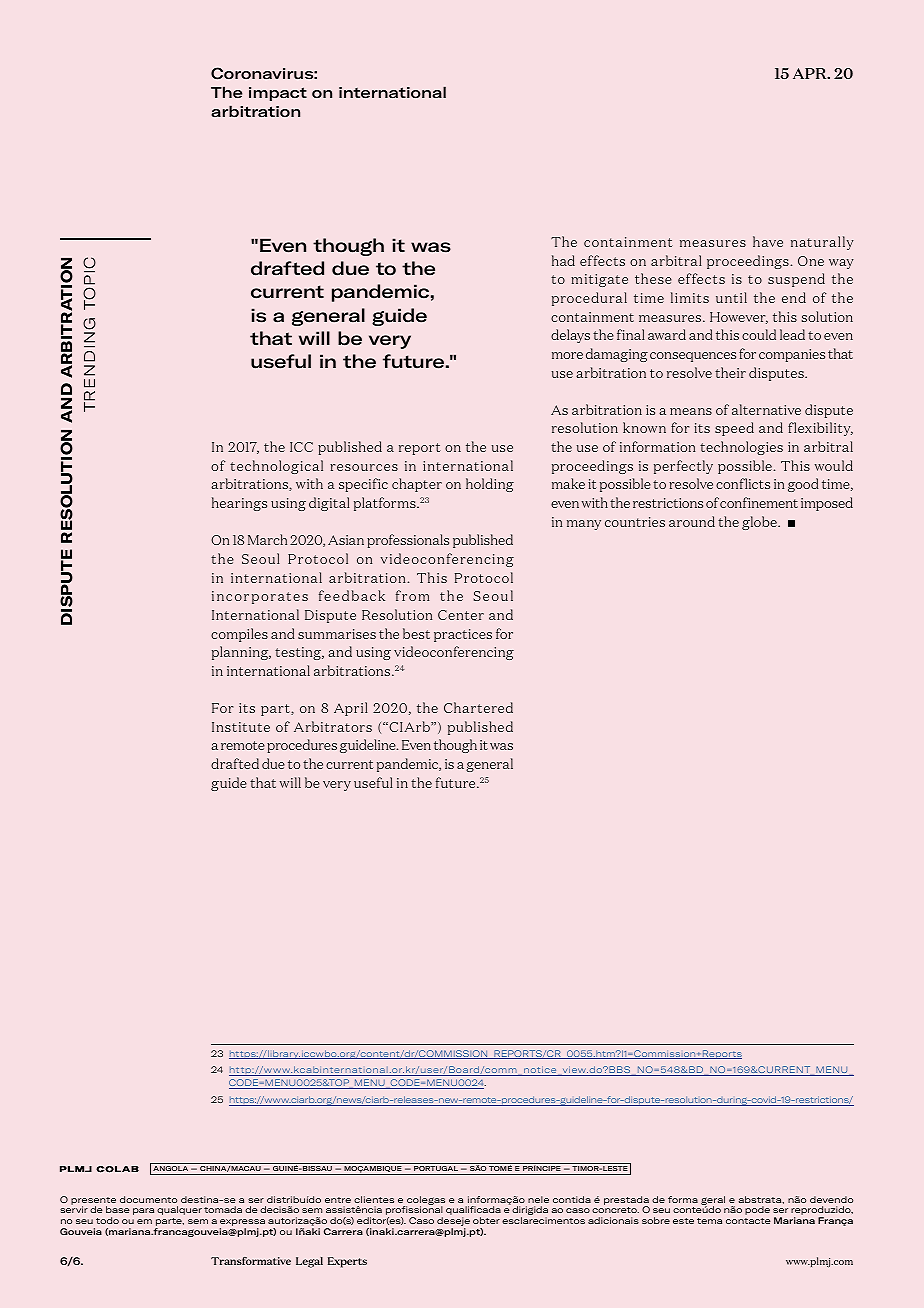 The height and width of the screenshot is (1308, 924). I want to click on impact, so click(278, 94).
